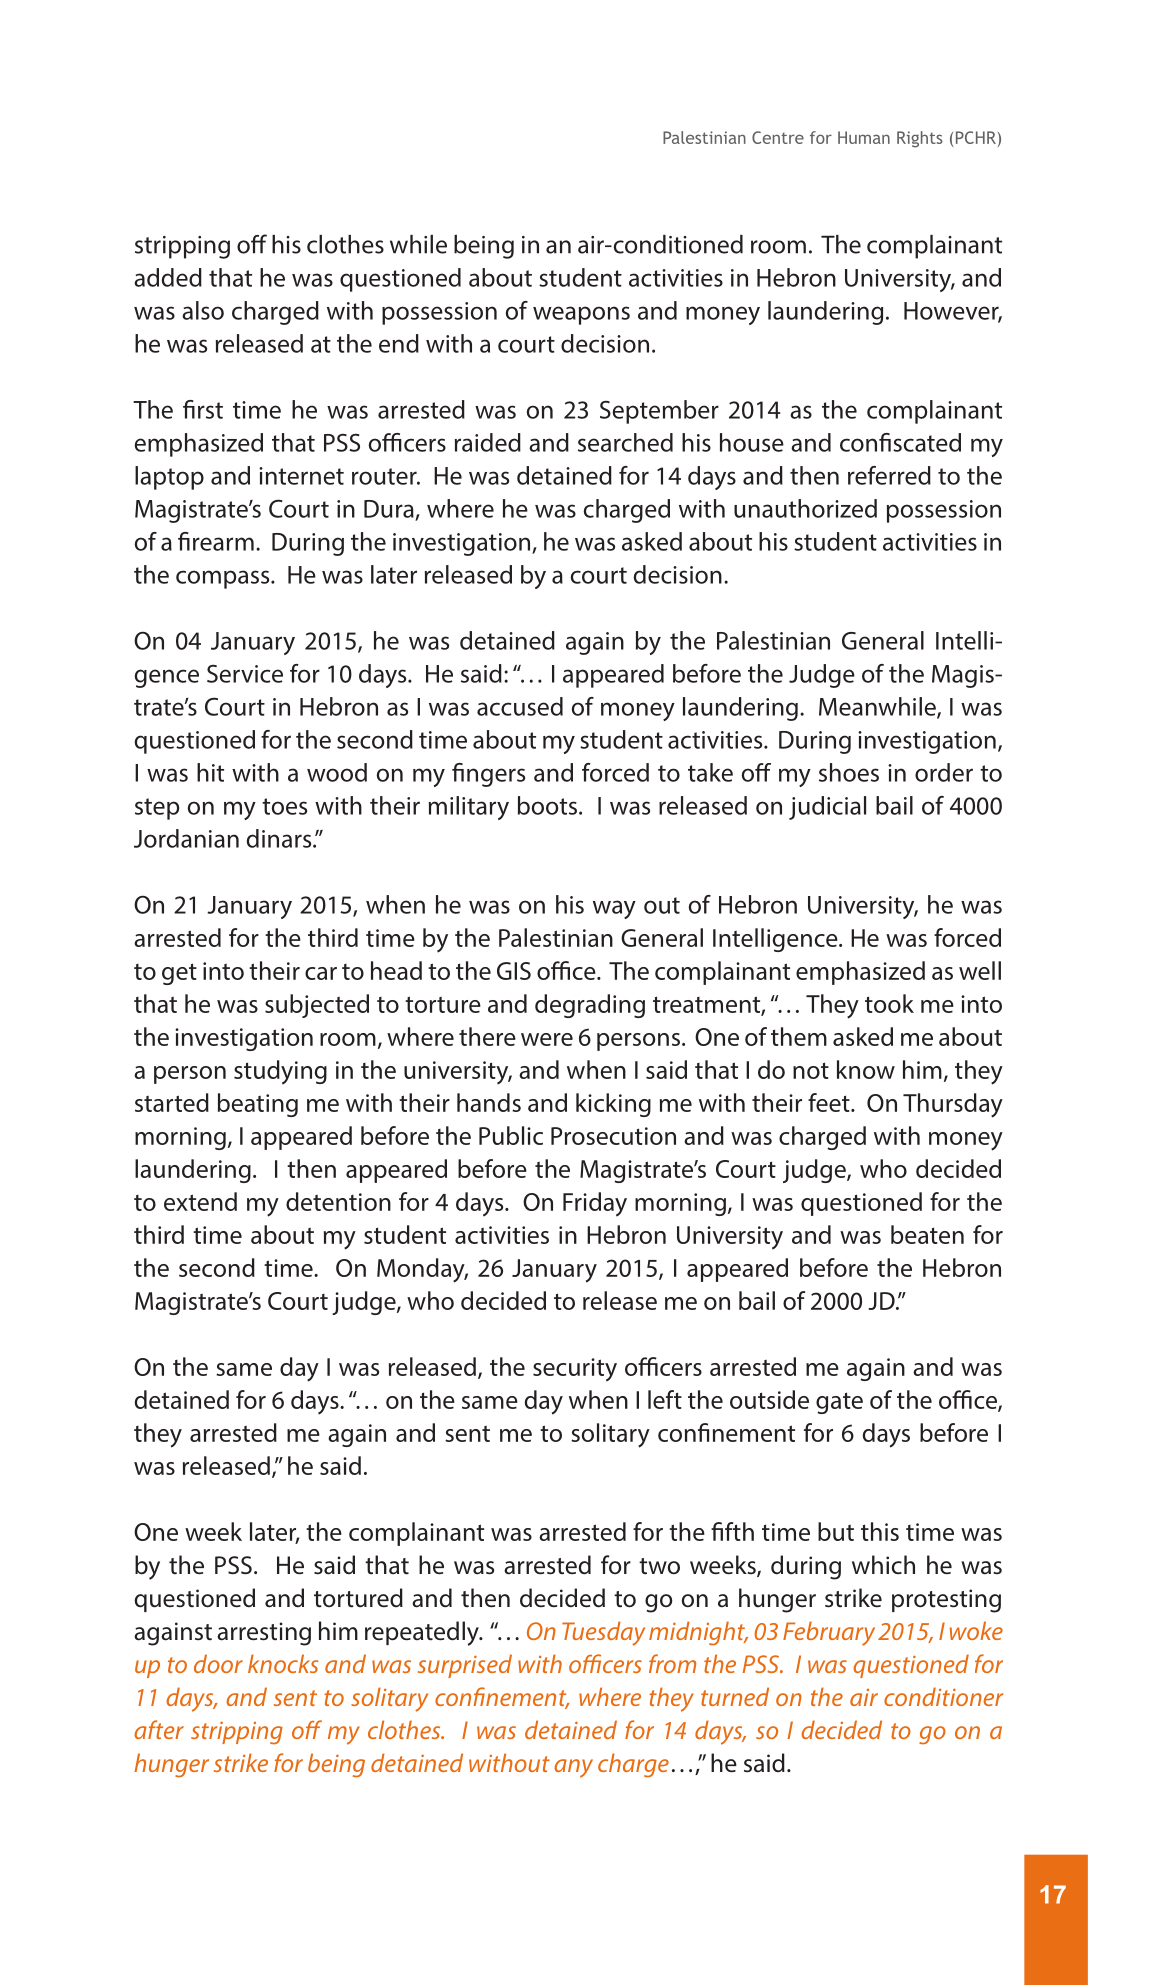 This screenshot has height=1985, width=1170. Describe the element at coordinates (573, 1768) in the screenshot. I see `any` at that location.
